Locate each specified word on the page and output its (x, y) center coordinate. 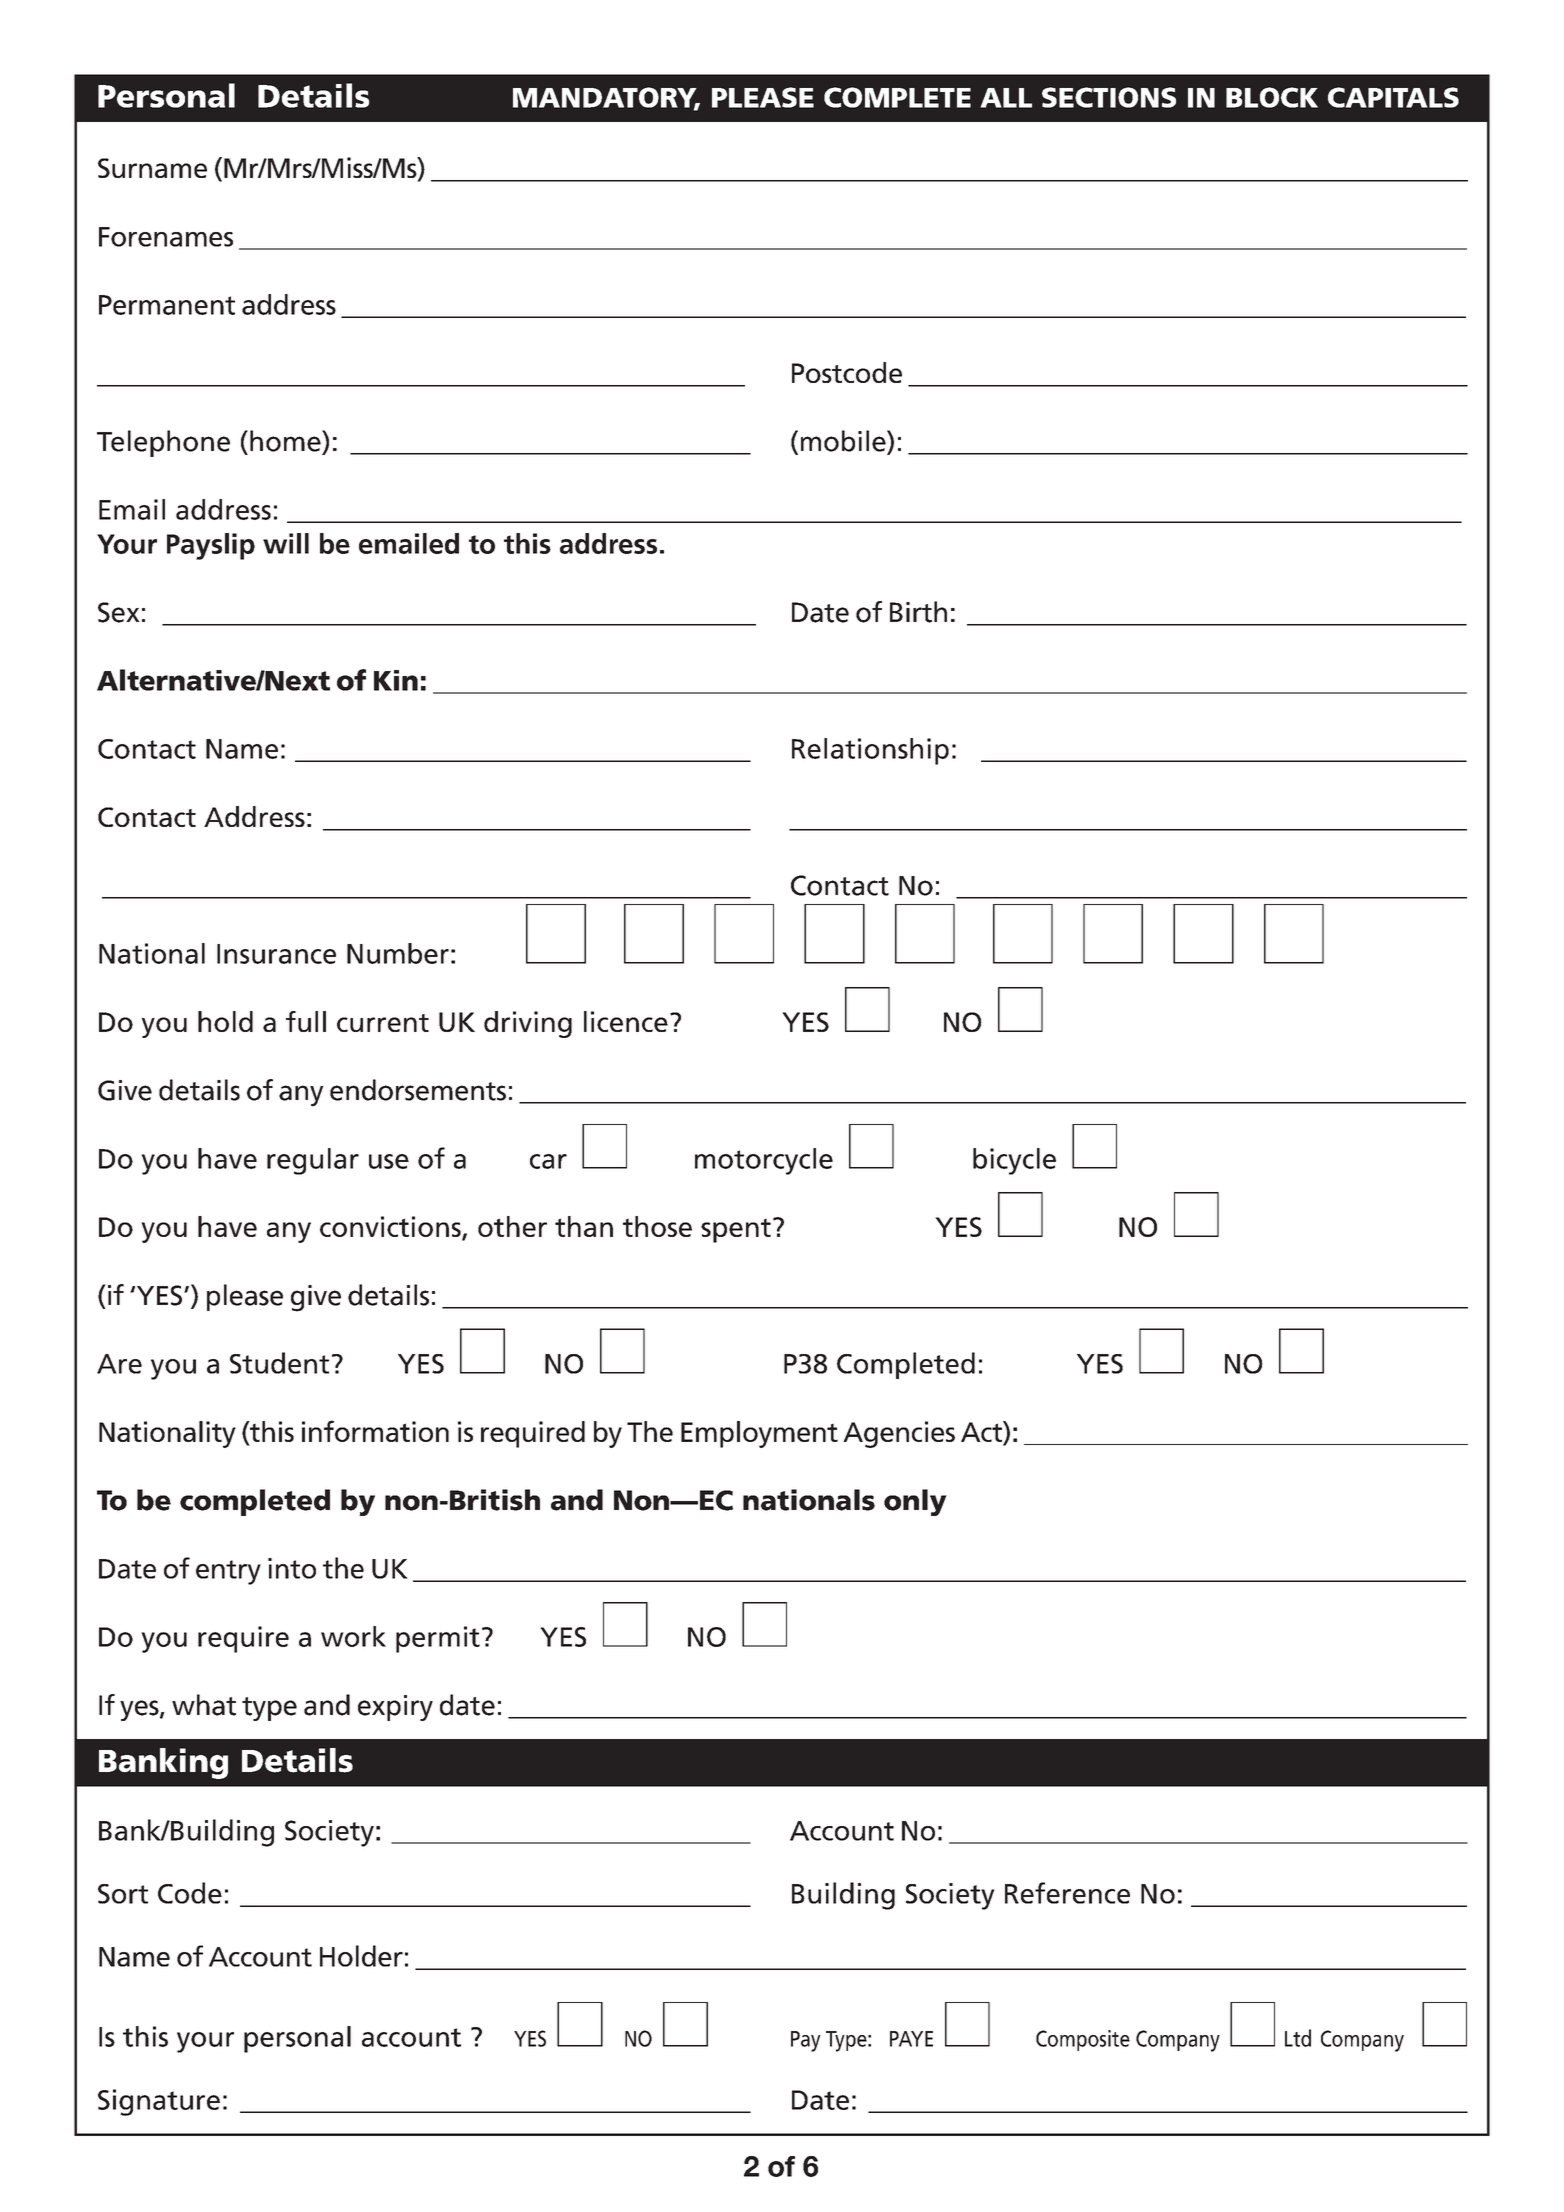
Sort (123, 1894)
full (306, 1021)
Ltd (1298, 2038)
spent (736, 1230)
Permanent (167, 305)
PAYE (911, 2039)
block (1272, 97)
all (1006, 98)
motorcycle (764, 1161)
